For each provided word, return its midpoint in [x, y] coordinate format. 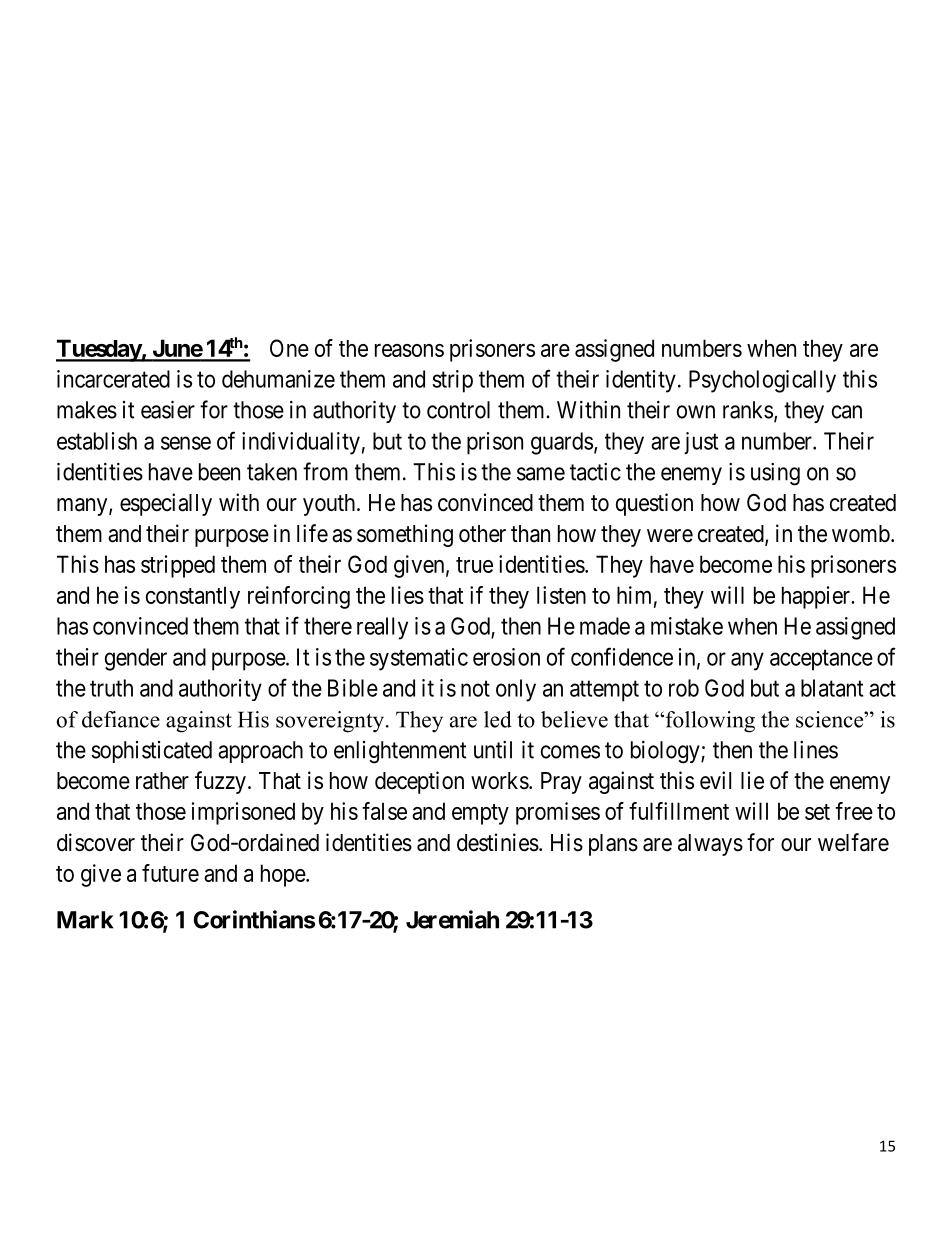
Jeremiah [452, 919]
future [170, 873]
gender [136, 659]
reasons [409, 350]
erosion [506, 657]
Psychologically [762, 381]
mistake [687, 626]
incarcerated [113, 379]
